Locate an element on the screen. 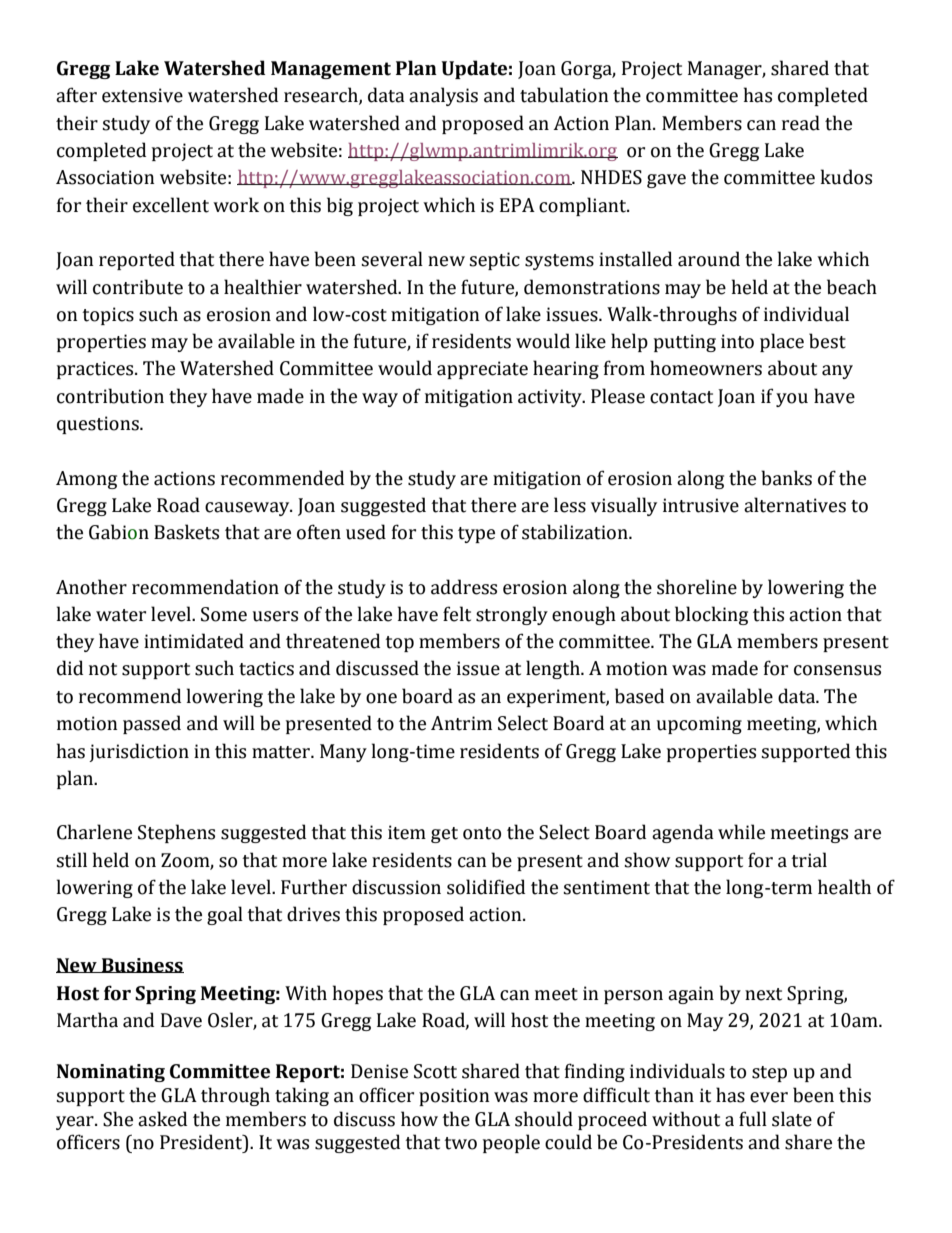  while is located at coordinates (741, 832).
